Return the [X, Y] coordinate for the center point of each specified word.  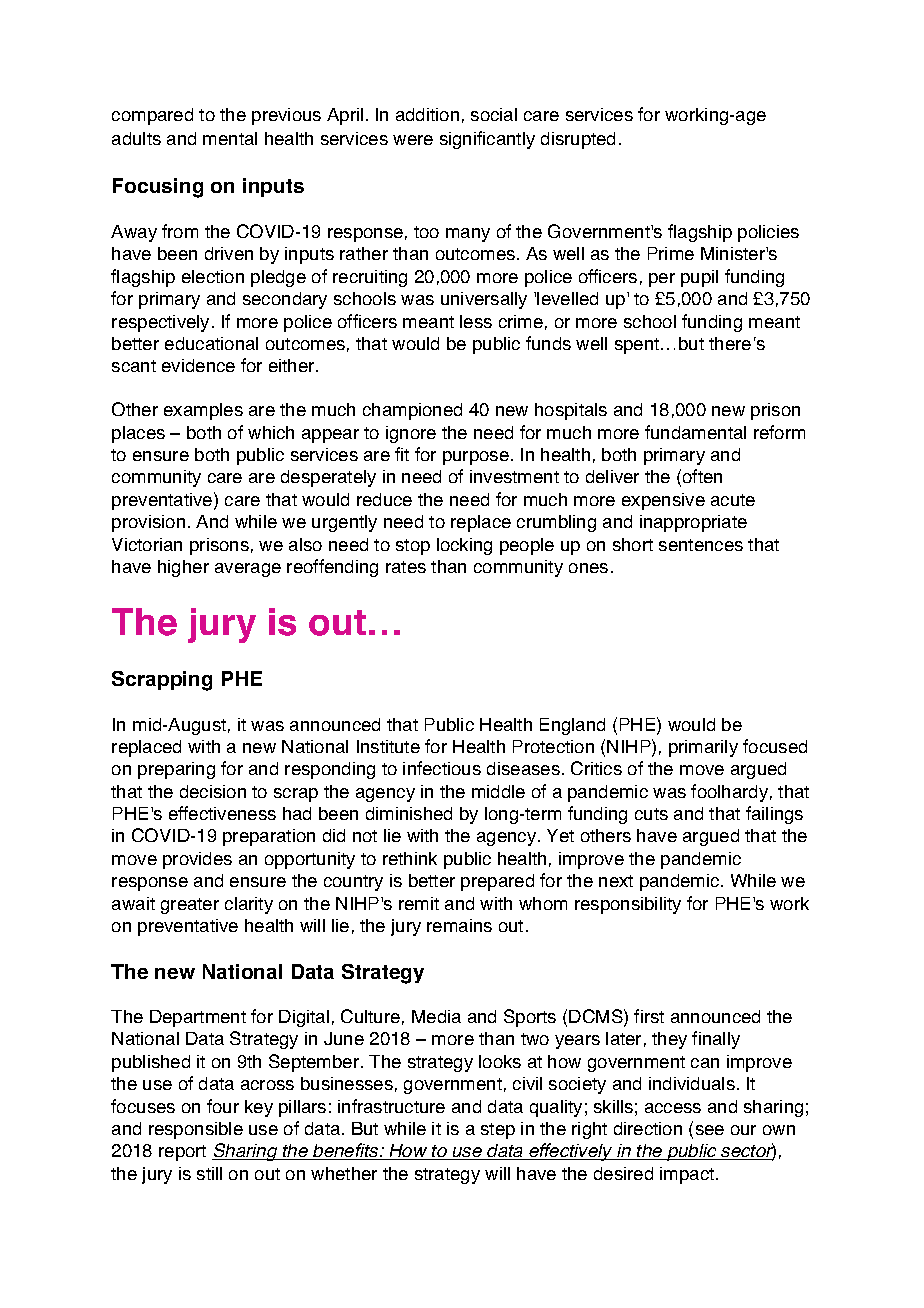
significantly [487, 140]
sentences [701, 545]
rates [406, 567]
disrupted [578, 140]
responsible [196, 1130]
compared [152, 116]
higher [183, 568]
